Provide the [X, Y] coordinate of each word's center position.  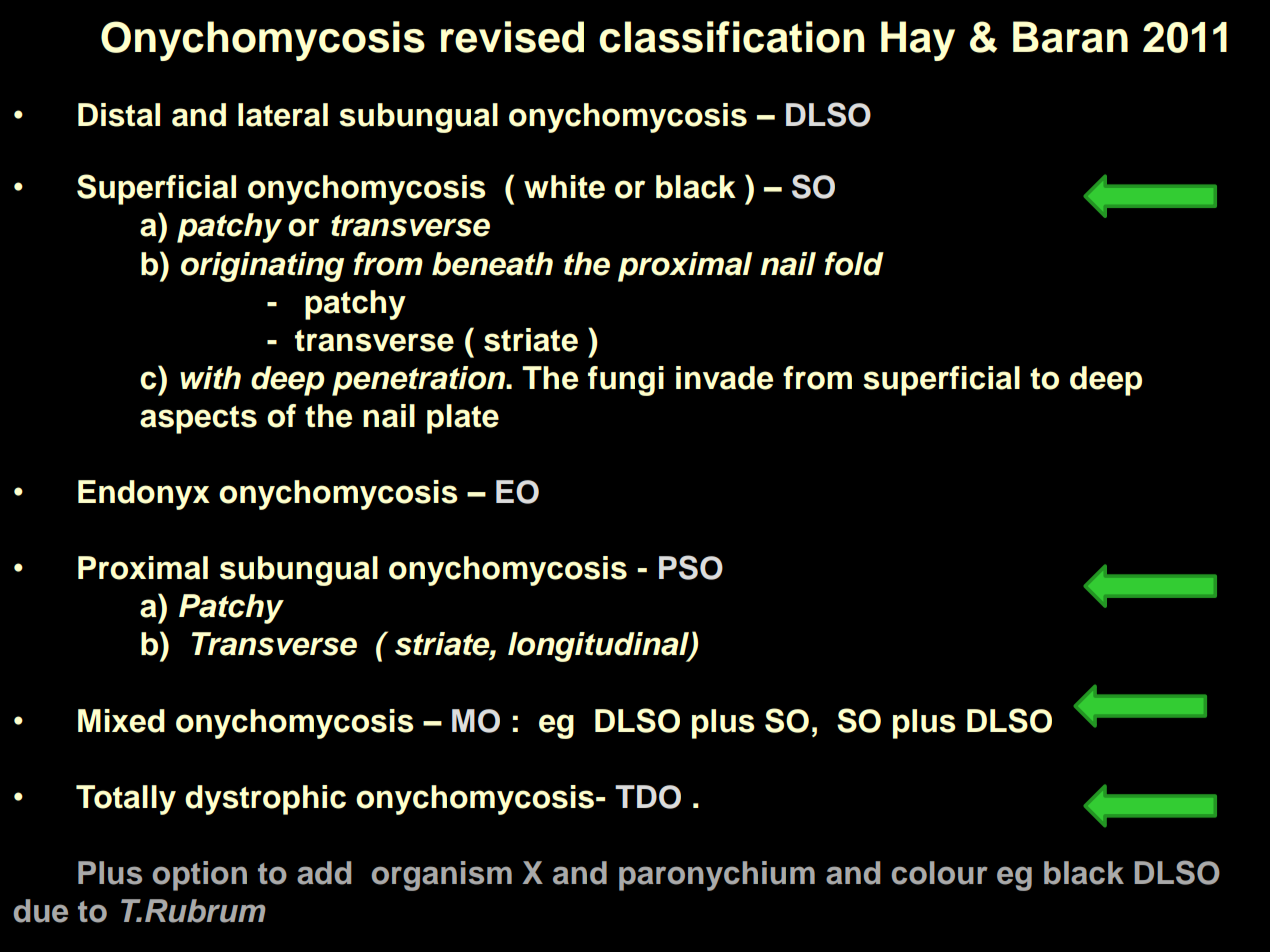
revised [512, 37]
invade [724, 378]
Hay [918, 41]
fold [854, 264]
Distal [119, 115]
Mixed [121, 721]
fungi [626, 381]
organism [441, 876]
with [210, 377]
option [199, 876]
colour [939, 873]
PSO [691, 567]
